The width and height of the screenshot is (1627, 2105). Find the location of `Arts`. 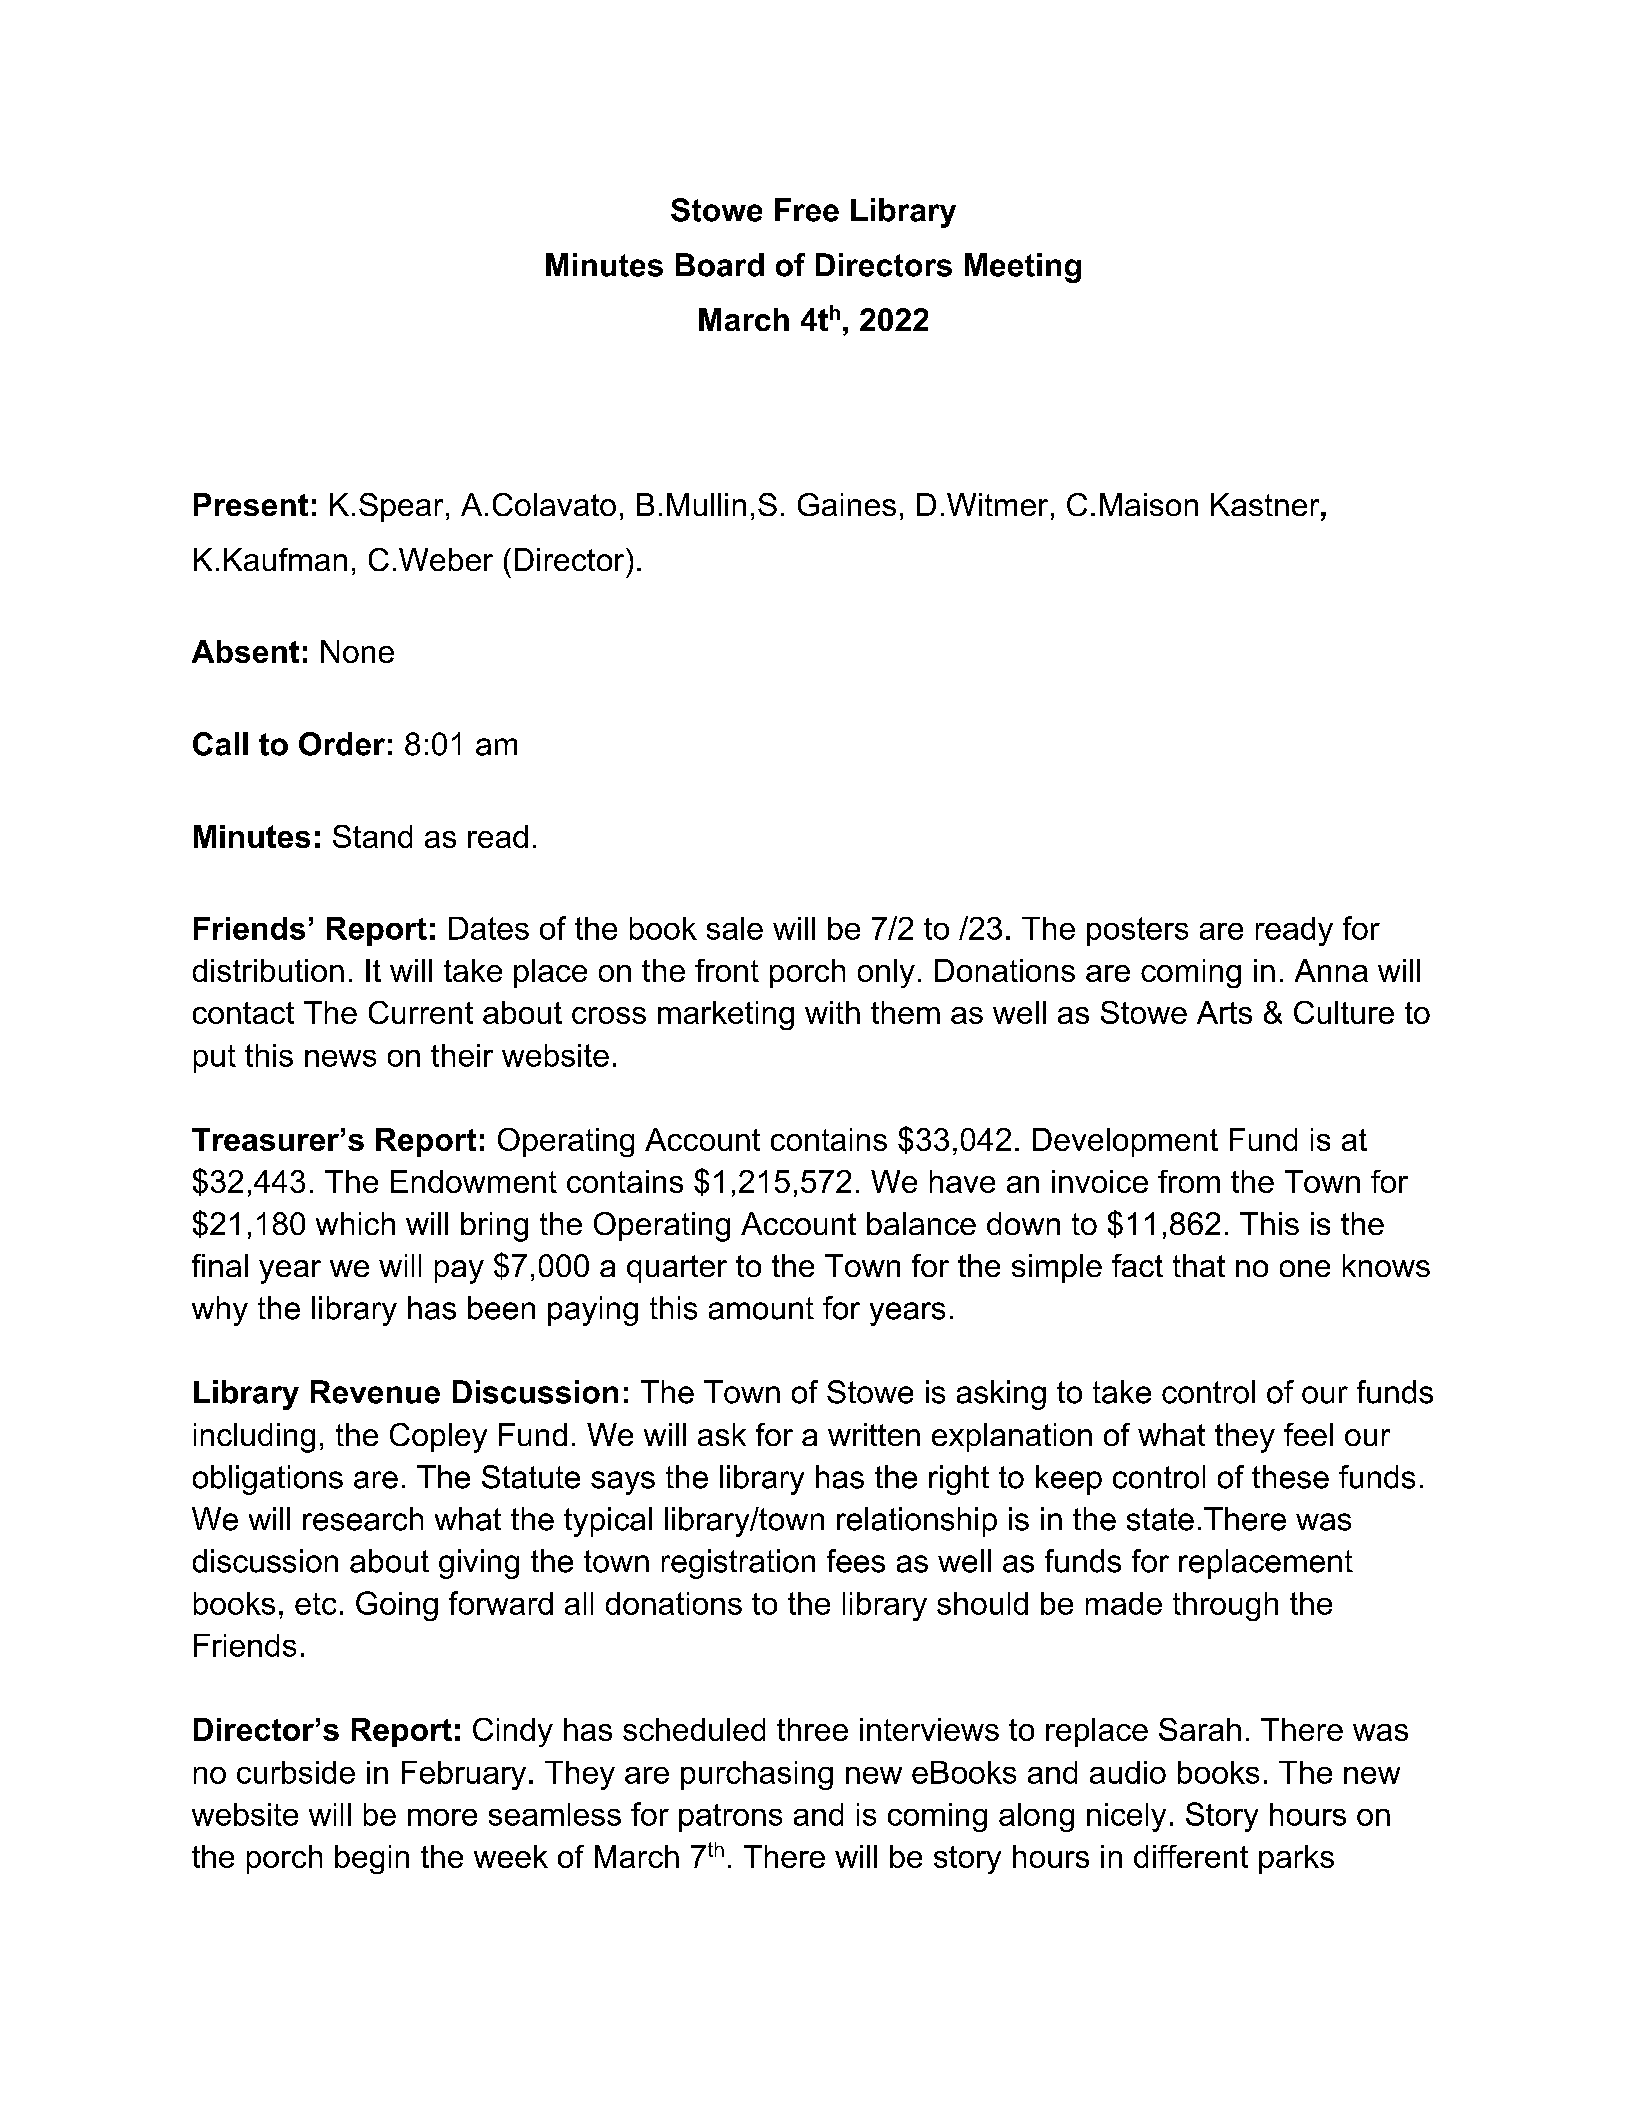

Arts is located at coordinates (1224, 1012).
